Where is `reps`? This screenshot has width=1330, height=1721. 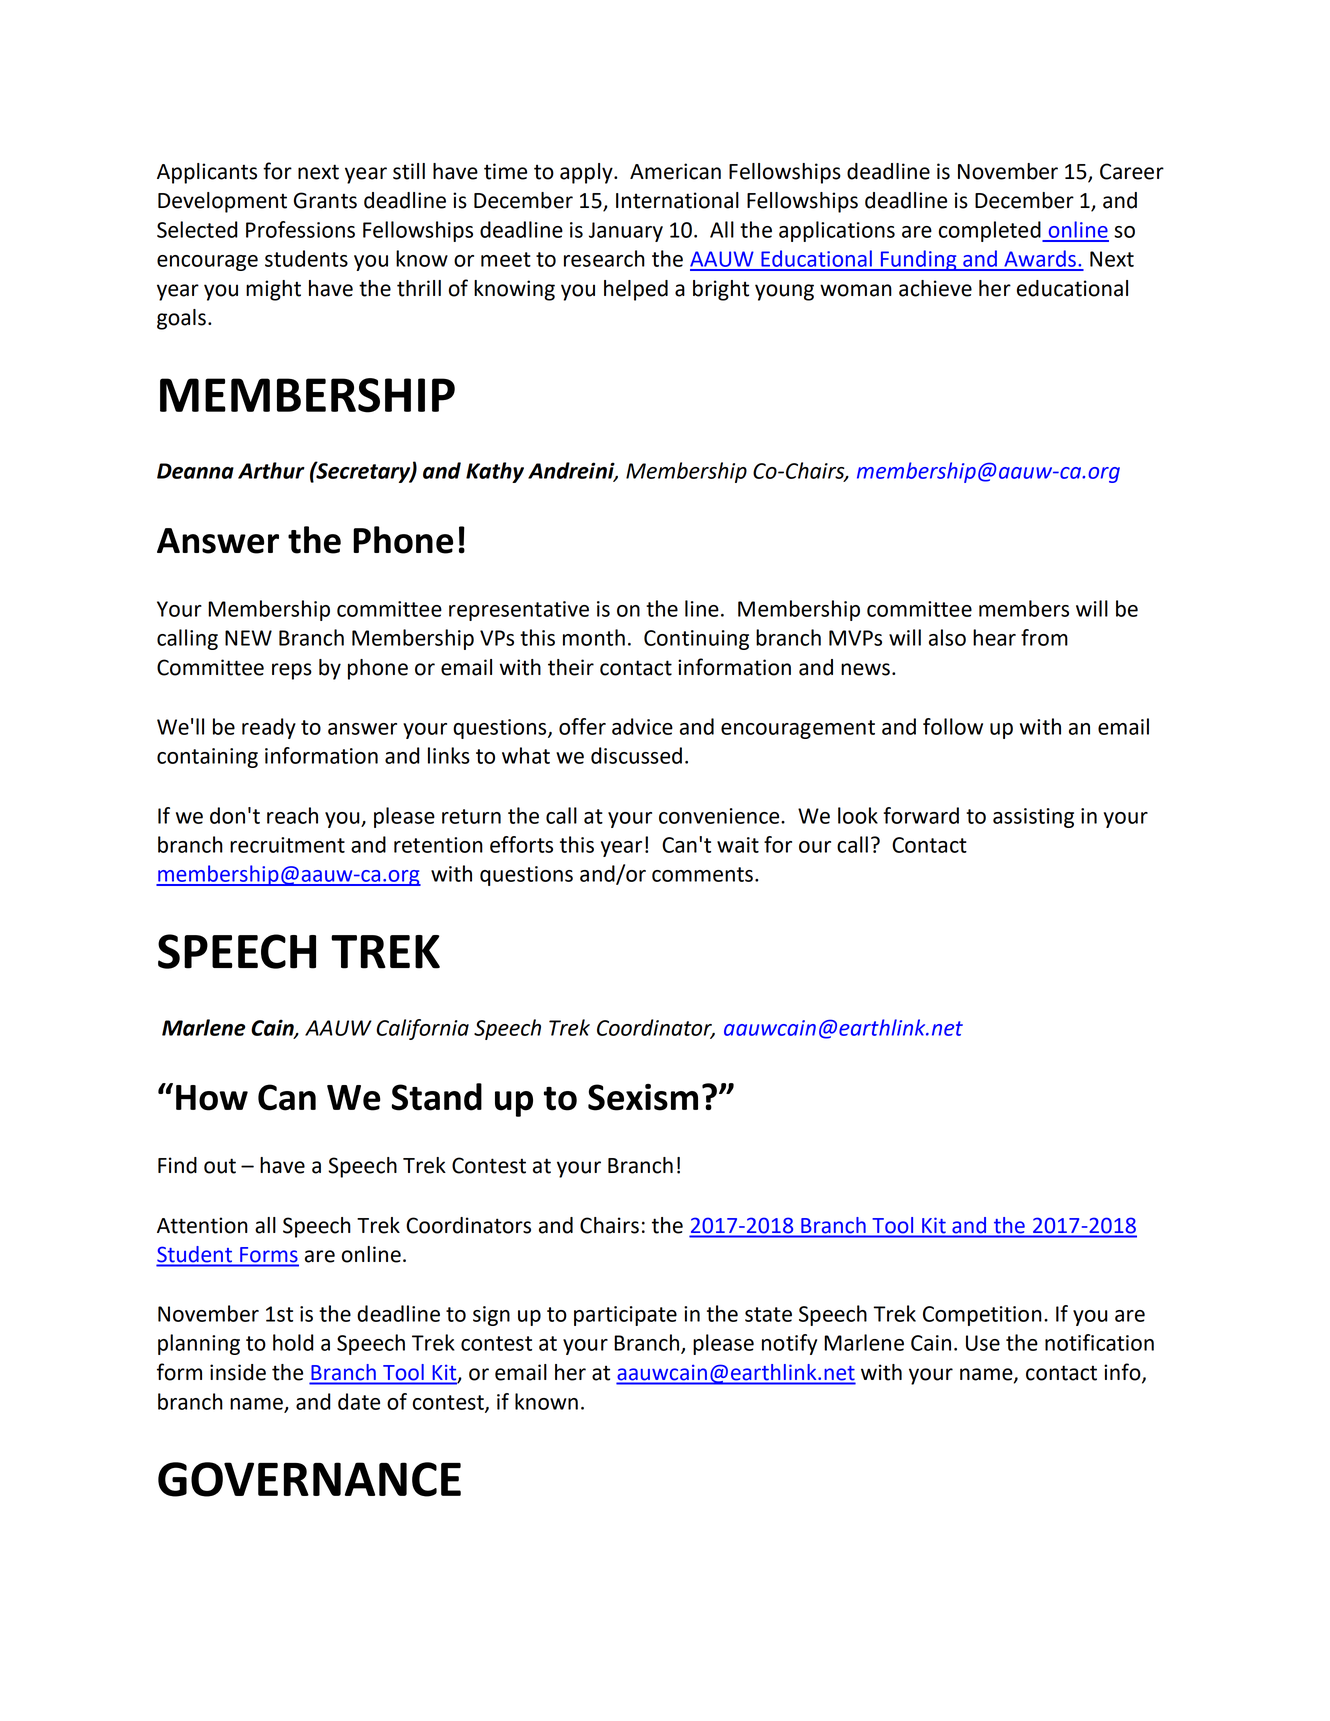
reps is located at coordinates (292, 671).
